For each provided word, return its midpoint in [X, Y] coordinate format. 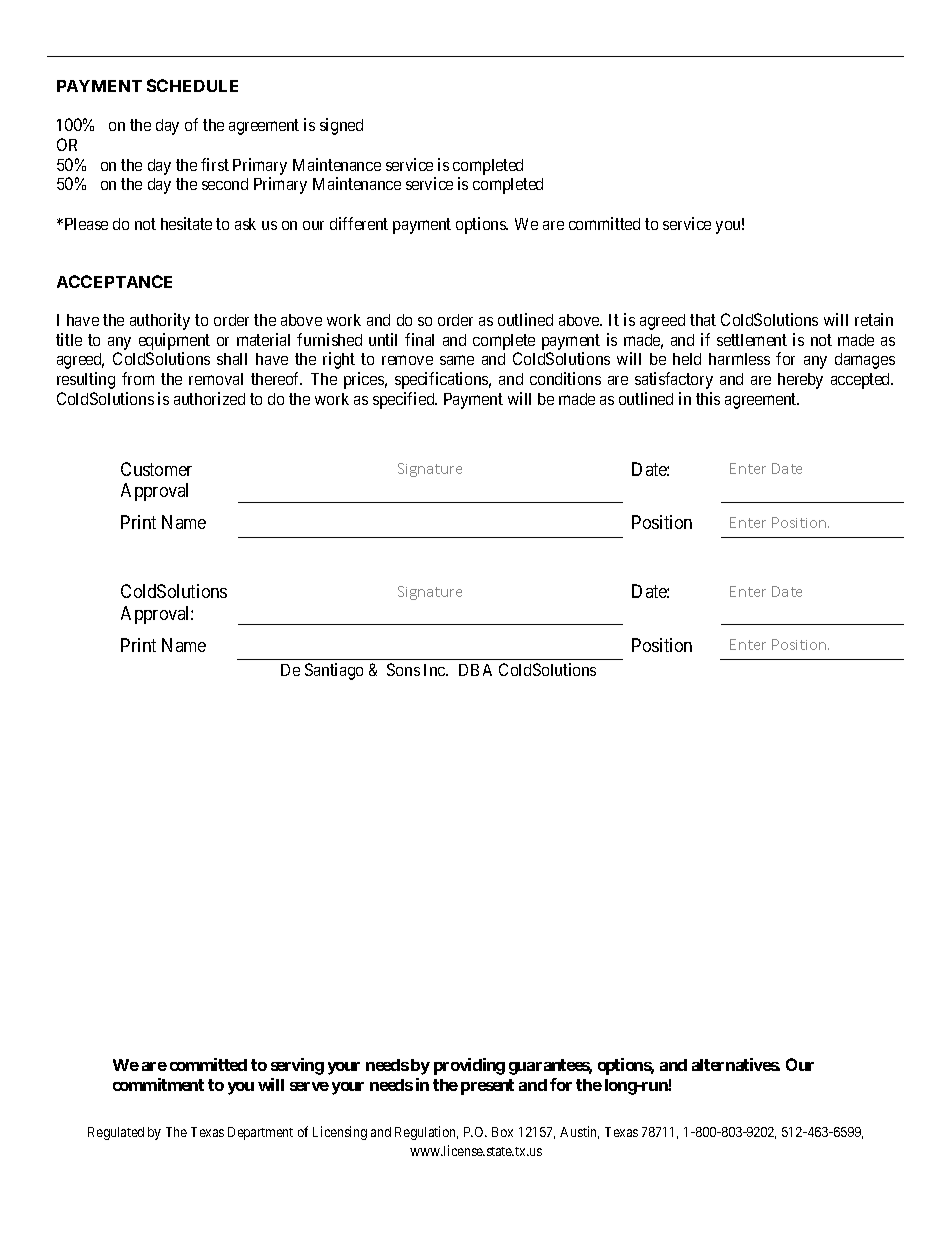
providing [469, 1066]
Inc [435, 670]
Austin [579, 1132]
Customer [156, 469]
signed [341, 126]
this [708, 398]
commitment [158, 1084]
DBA [475, 670]
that [703, 320]
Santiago [334, 671]
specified [405, 400]
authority [160, 321]
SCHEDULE [192, 85]
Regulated [116, 1133]
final [419, 339]
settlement [752, 340]
